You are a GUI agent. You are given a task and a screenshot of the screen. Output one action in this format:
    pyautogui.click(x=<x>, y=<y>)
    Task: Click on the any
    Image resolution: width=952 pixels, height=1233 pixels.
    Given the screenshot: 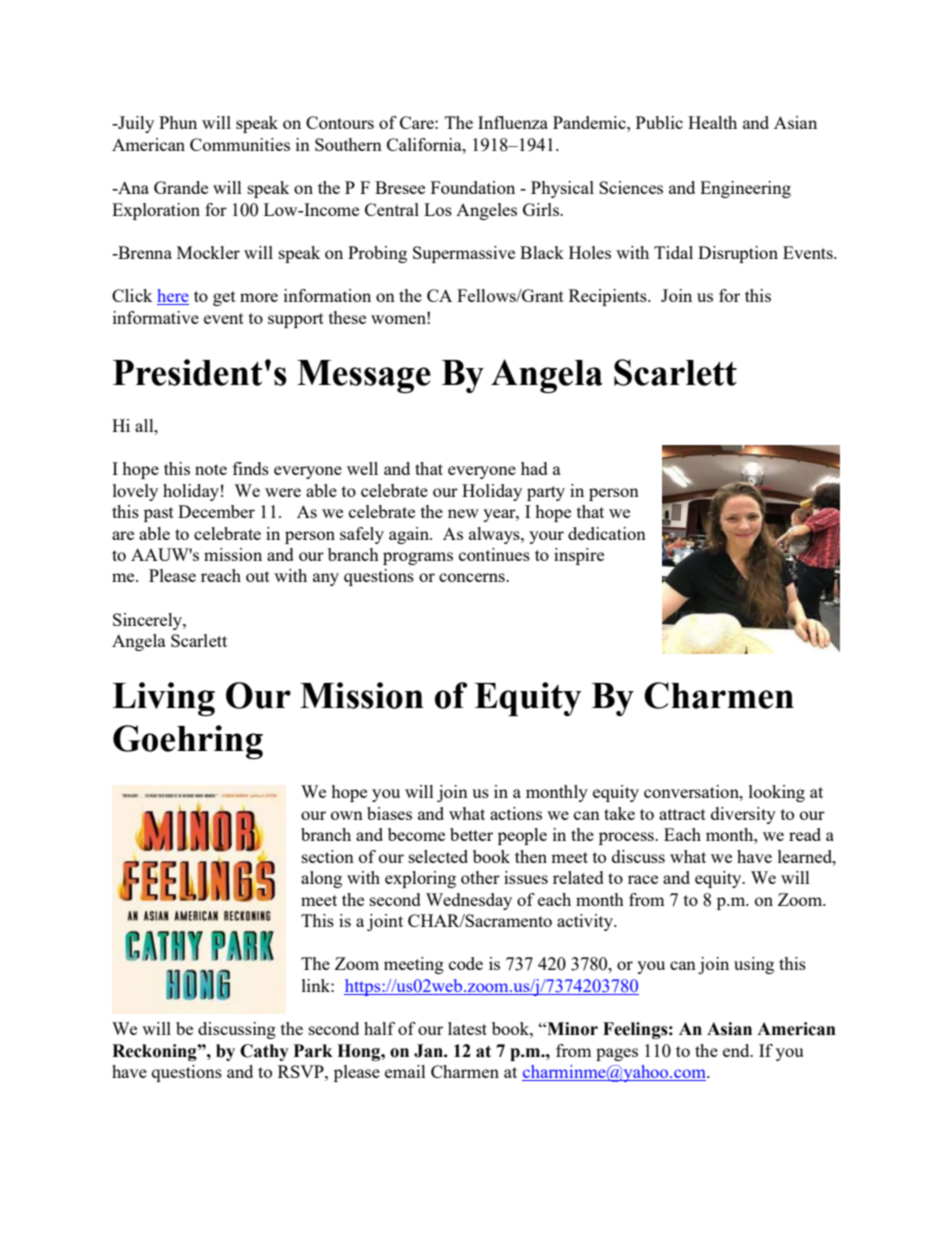 What is the action you would take?
    pyautogui.click(x=326, y=579)
